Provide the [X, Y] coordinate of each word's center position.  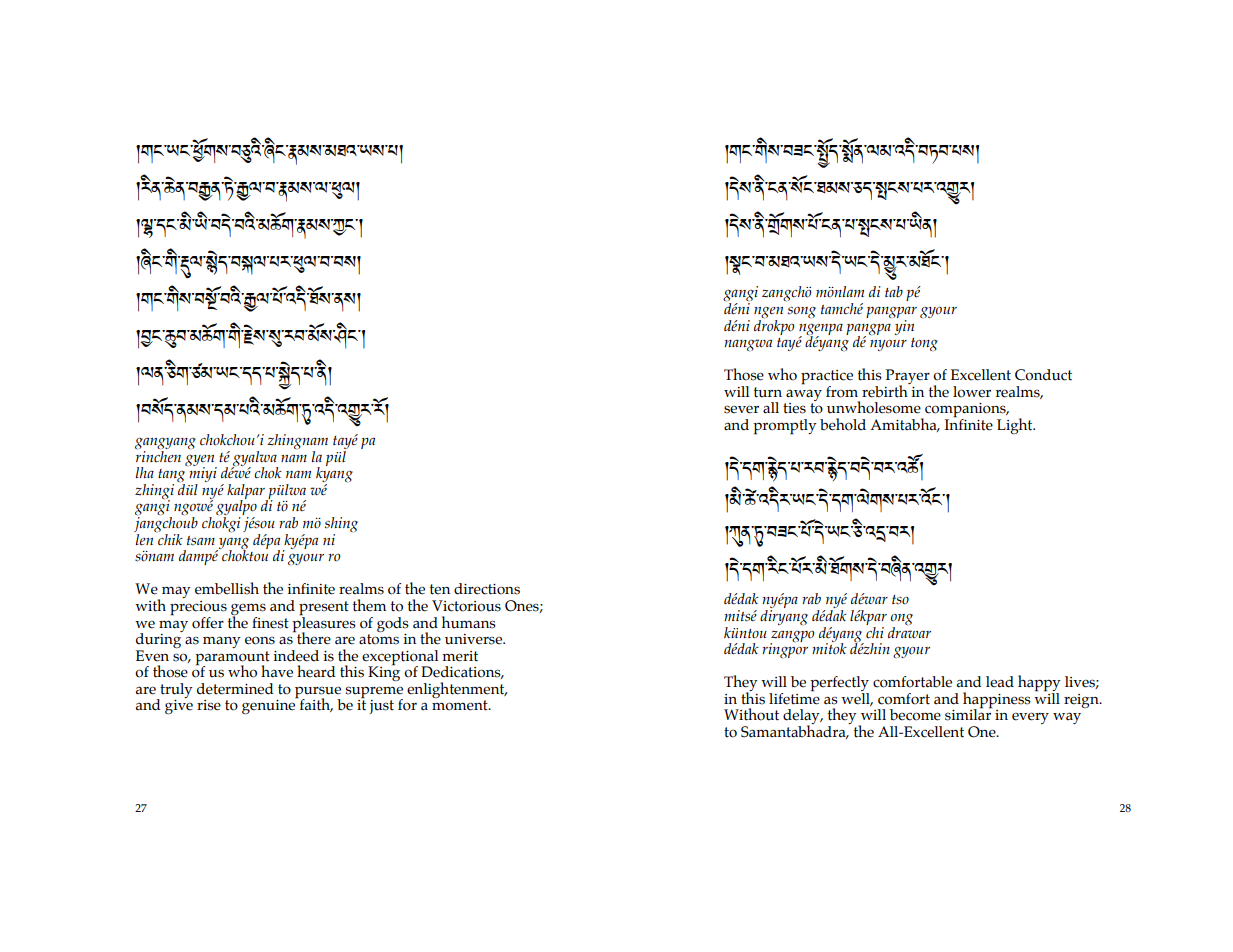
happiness [997, 701]
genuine [270, 706]
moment [461, 705]
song [802, 312]
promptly [784, 427]
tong [924, 345]
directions [487, 589]
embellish [227, 588]
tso [900, 600]
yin [904, 327]
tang [171, 477]
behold [843, 424]
